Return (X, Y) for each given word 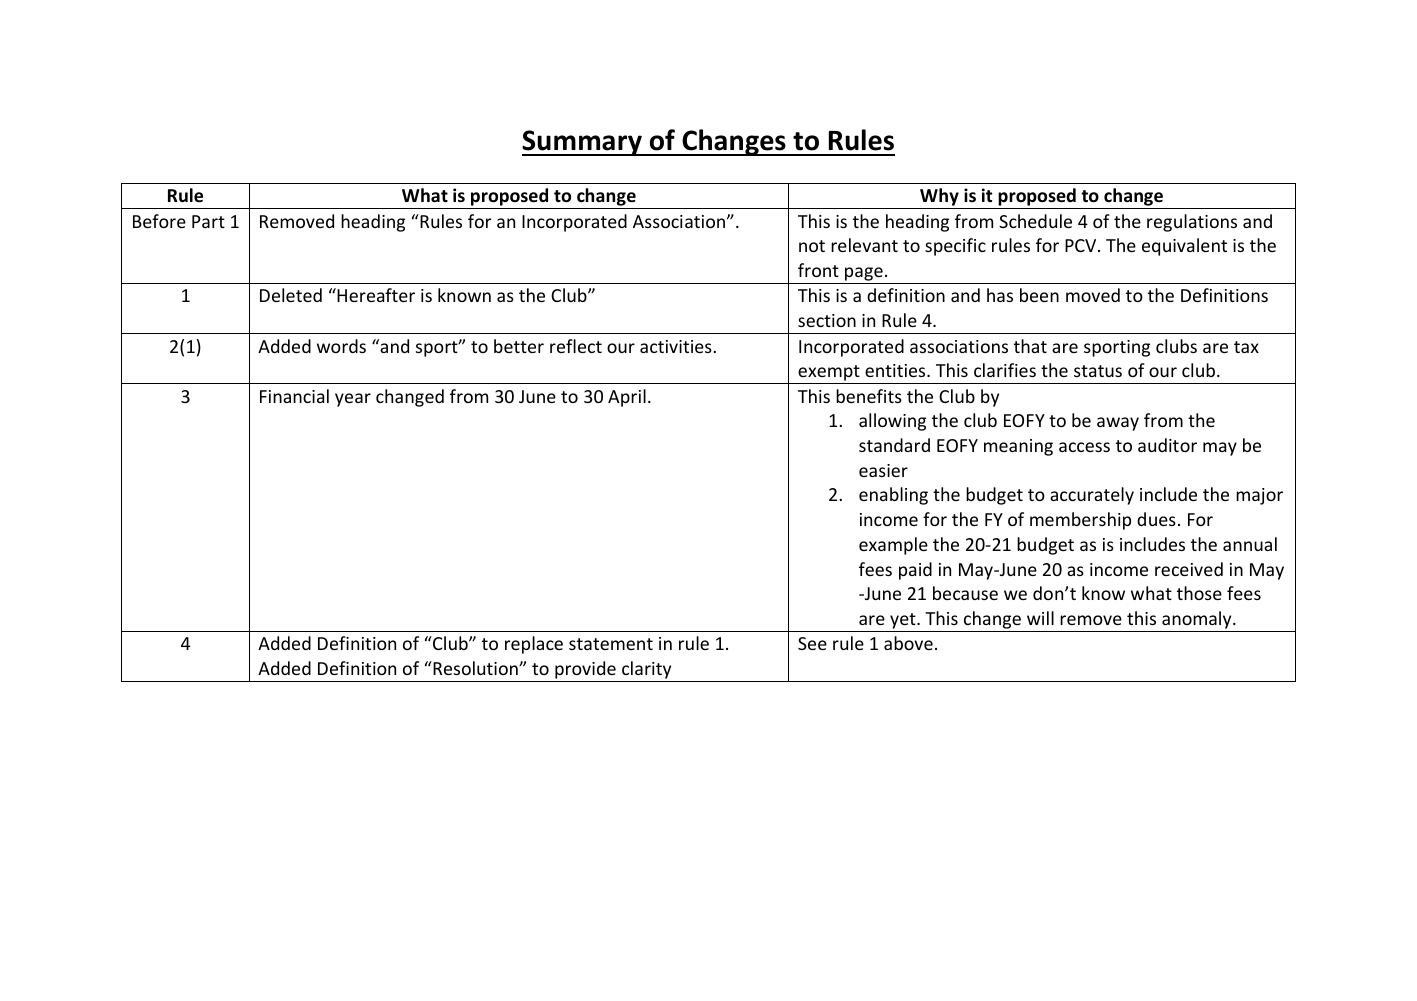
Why (939, 198)
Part (208, 221)
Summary (583, 143)
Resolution (475, 668)
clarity (646, 670)
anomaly (1198, 620)
